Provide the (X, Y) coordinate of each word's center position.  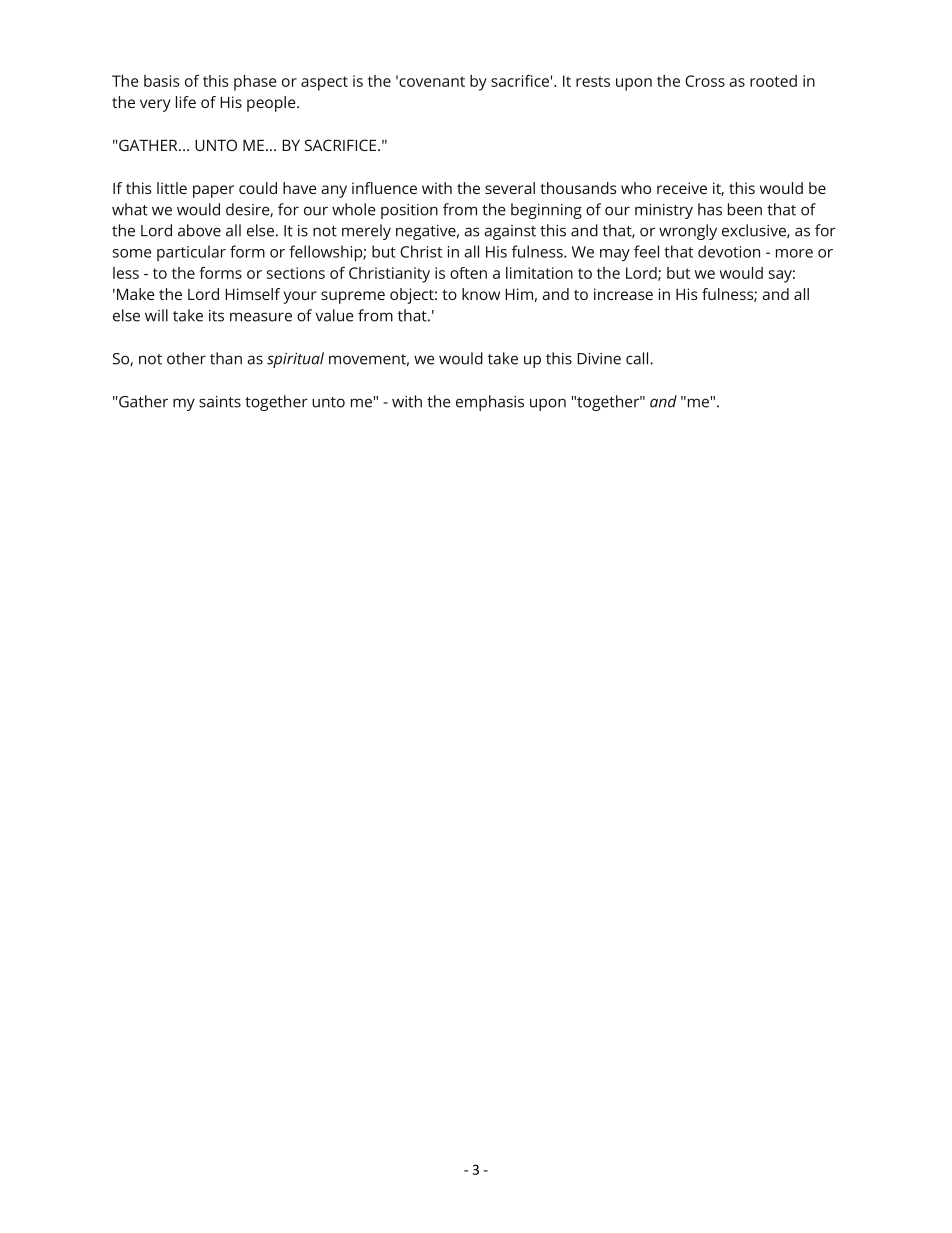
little (172, 188)
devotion (729, 251)
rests (593, 81)
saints (220, 402)
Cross (705, 81)
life (186, 102)
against (510, 232)
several (510, 188)
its (216, 316)
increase (623, 294)
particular (191, 253)
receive (682, 188)
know (481, 294)
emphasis (490, 403)
